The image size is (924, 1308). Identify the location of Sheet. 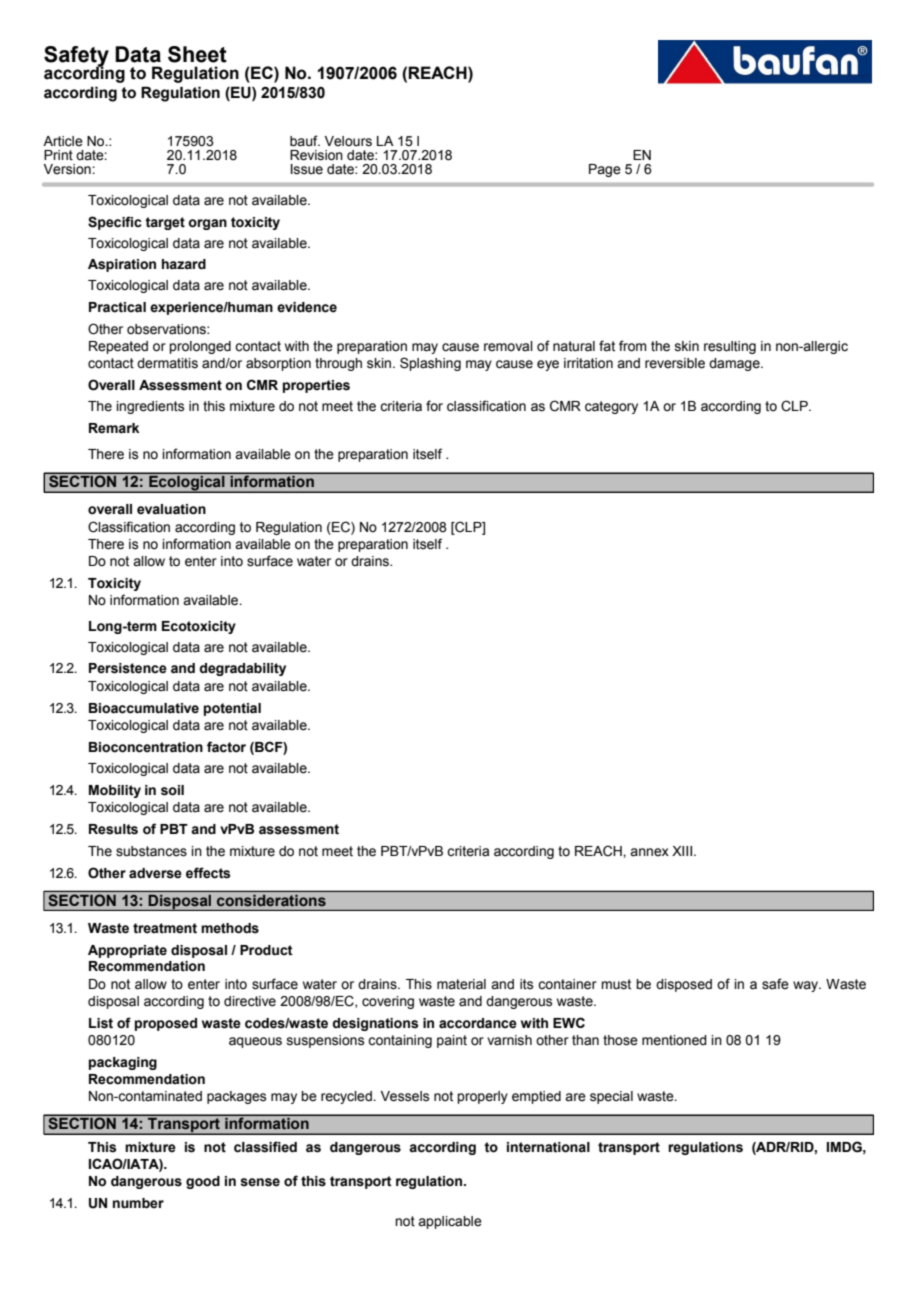
(197, 54).
